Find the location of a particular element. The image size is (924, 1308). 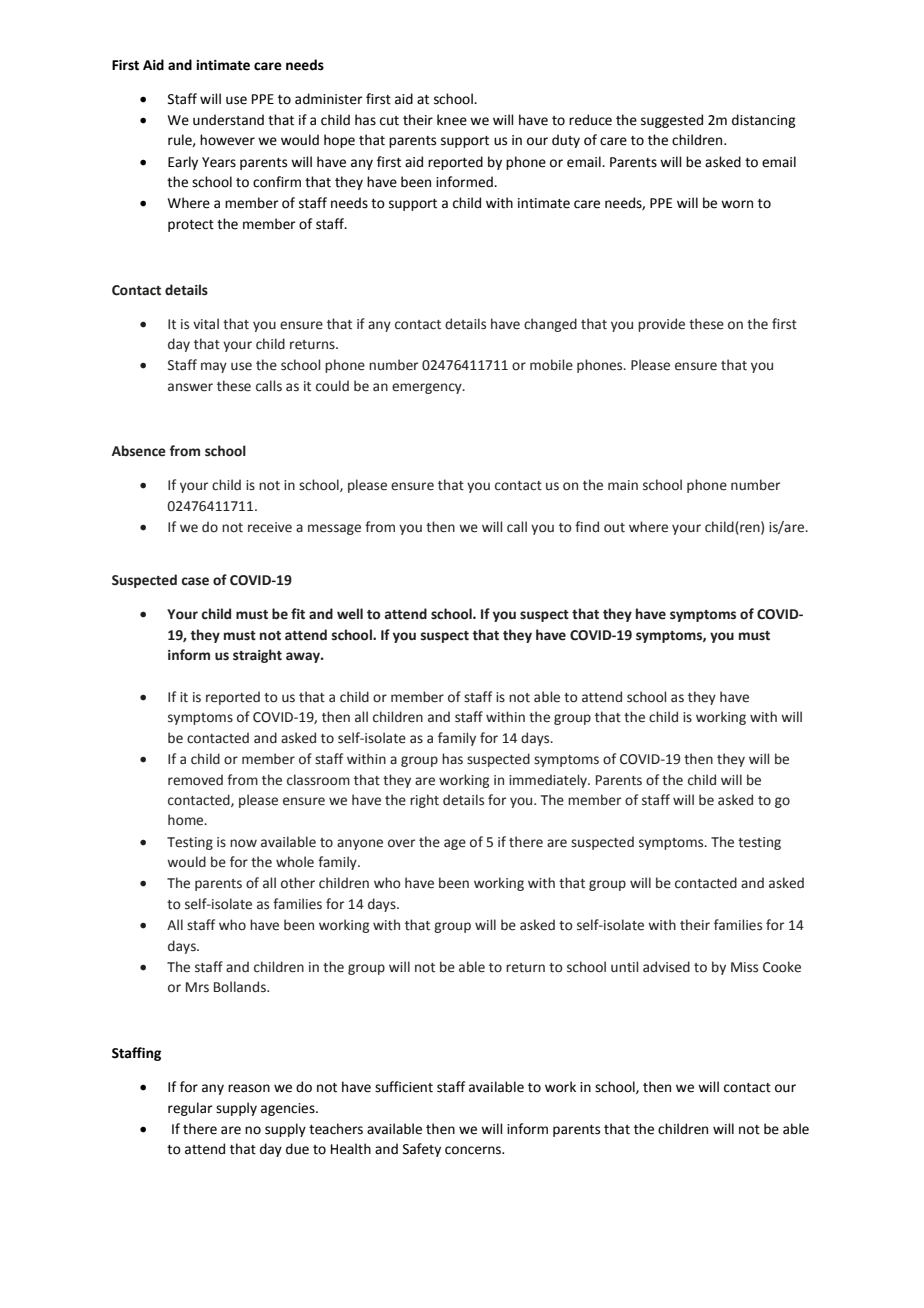

Safety is located at coordinates (422, 1150).
